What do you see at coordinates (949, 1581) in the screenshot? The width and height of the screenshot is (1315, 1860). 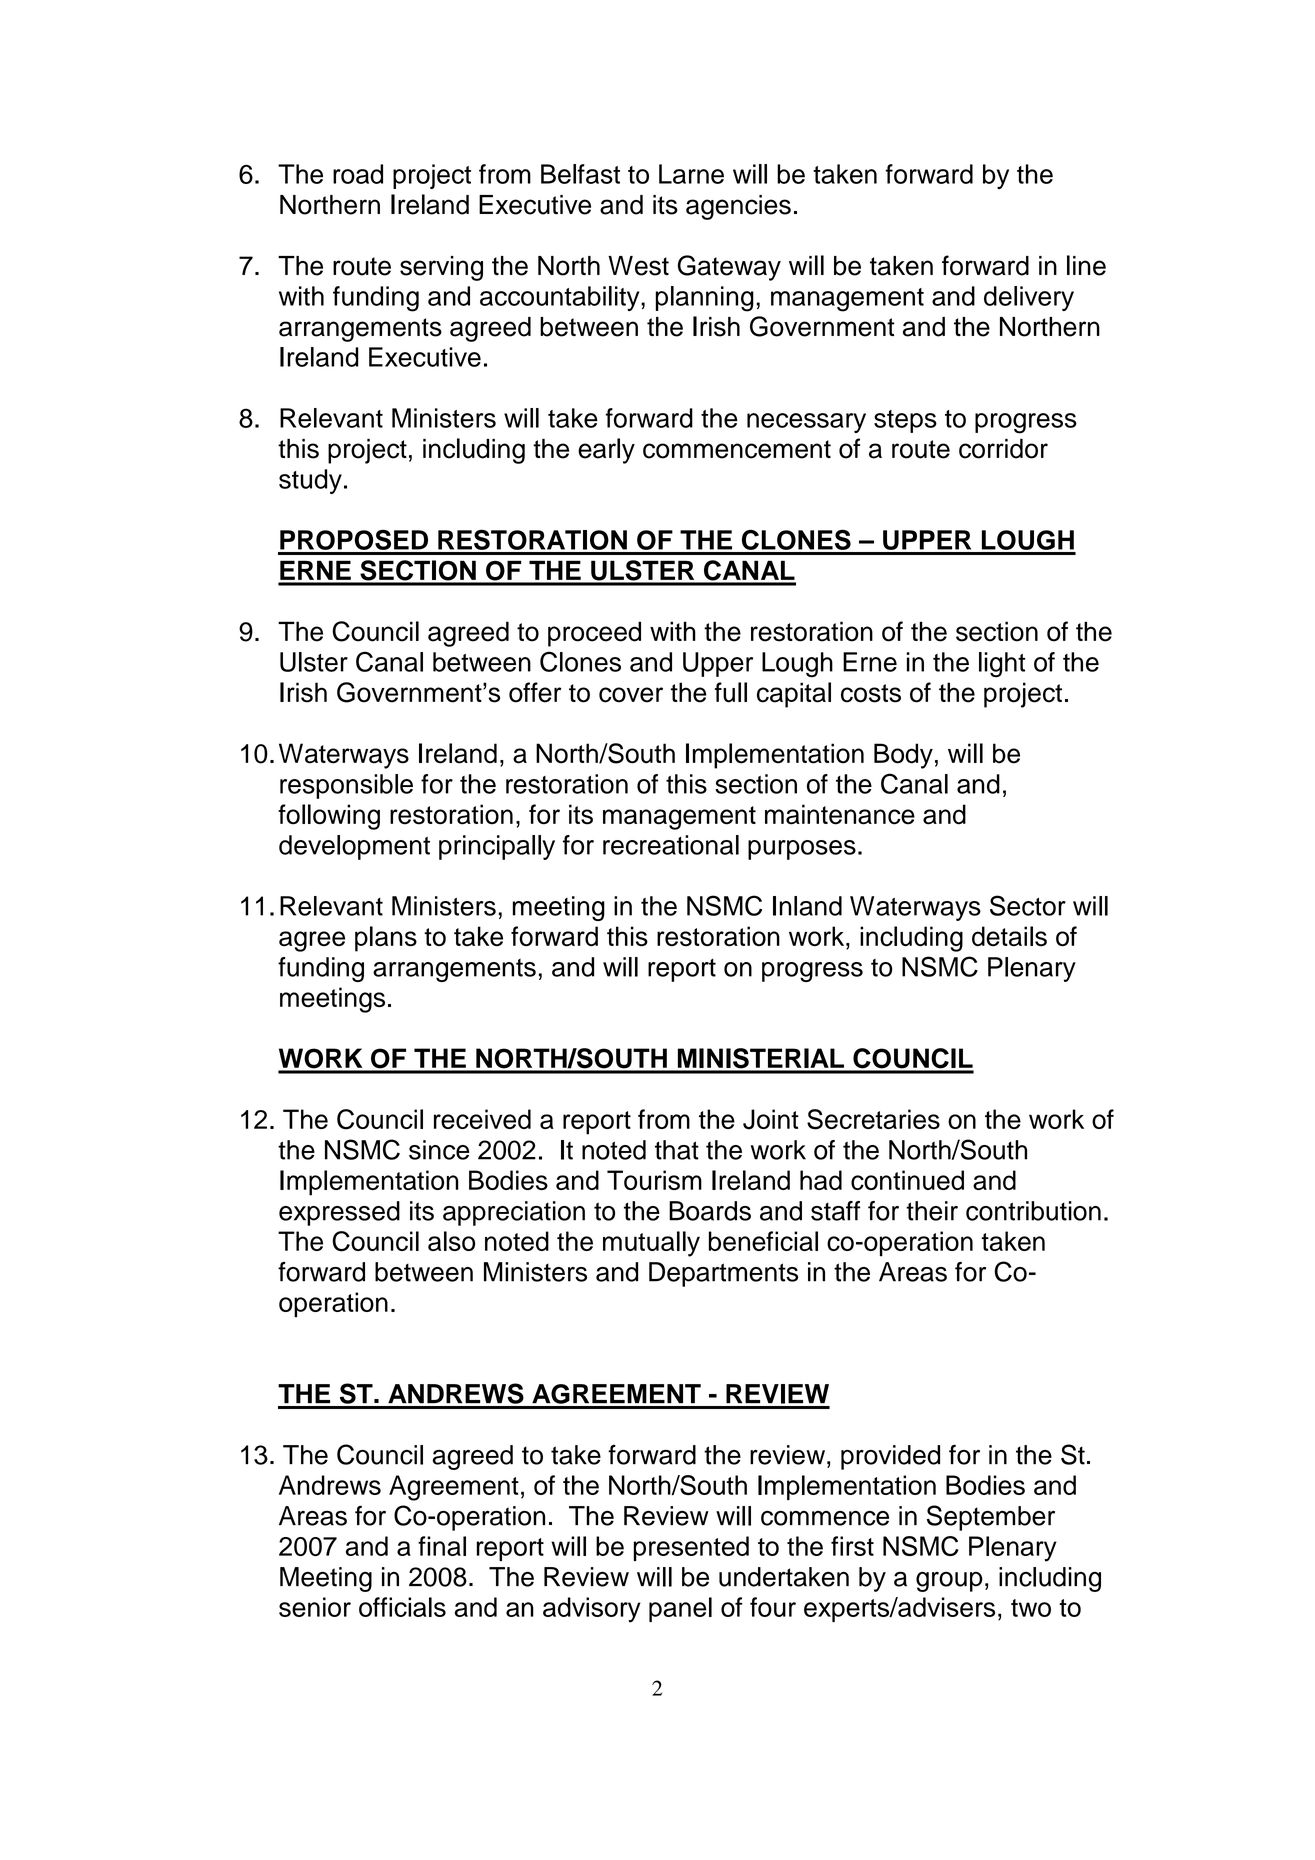 I see `group` at bounding box center [949, 1581].
